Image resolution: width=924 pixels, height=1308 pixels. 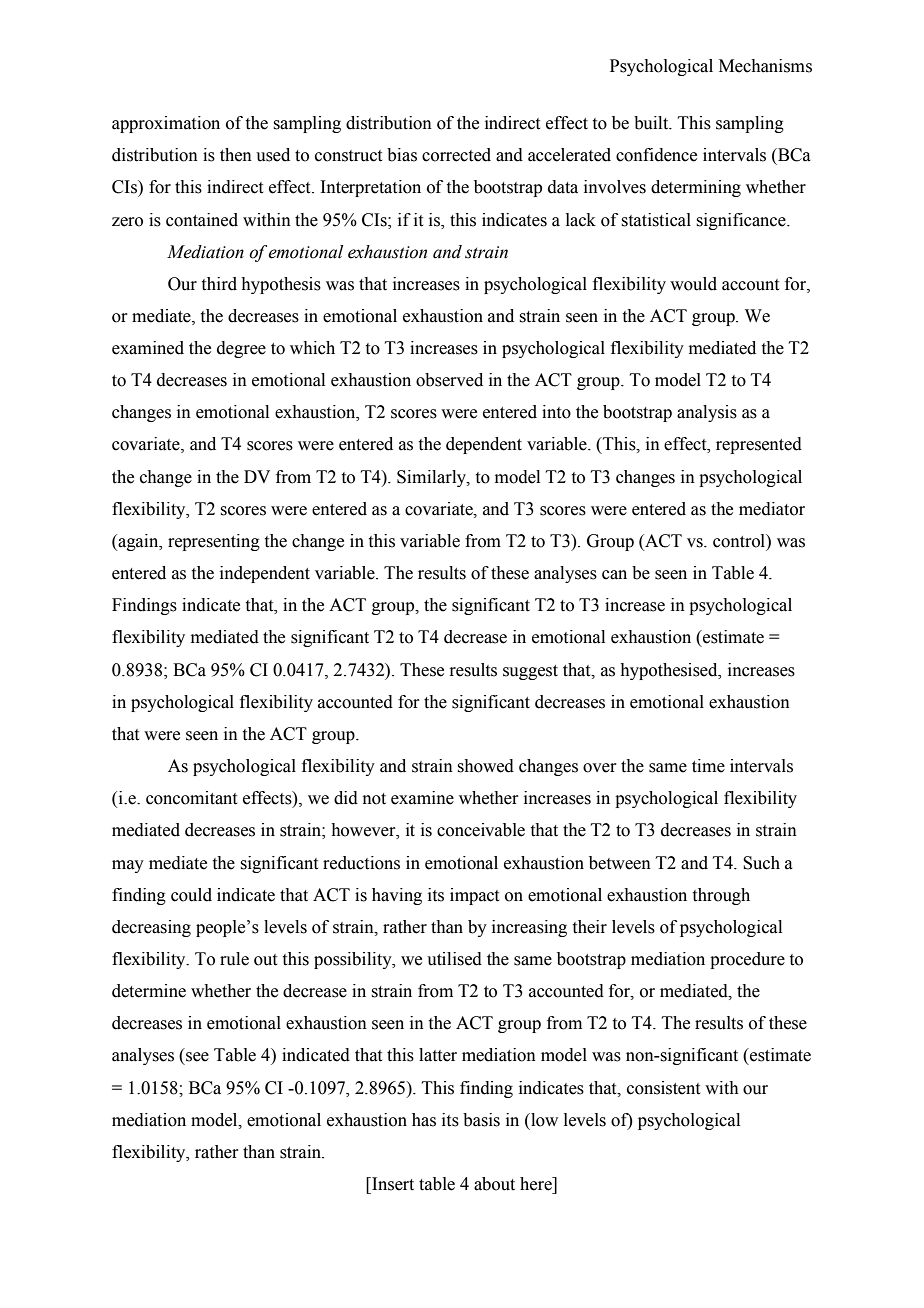 What do you see at coordinates (166, 124) in the screenshot?
I see `approximation` at bounding box center [166, 124].
